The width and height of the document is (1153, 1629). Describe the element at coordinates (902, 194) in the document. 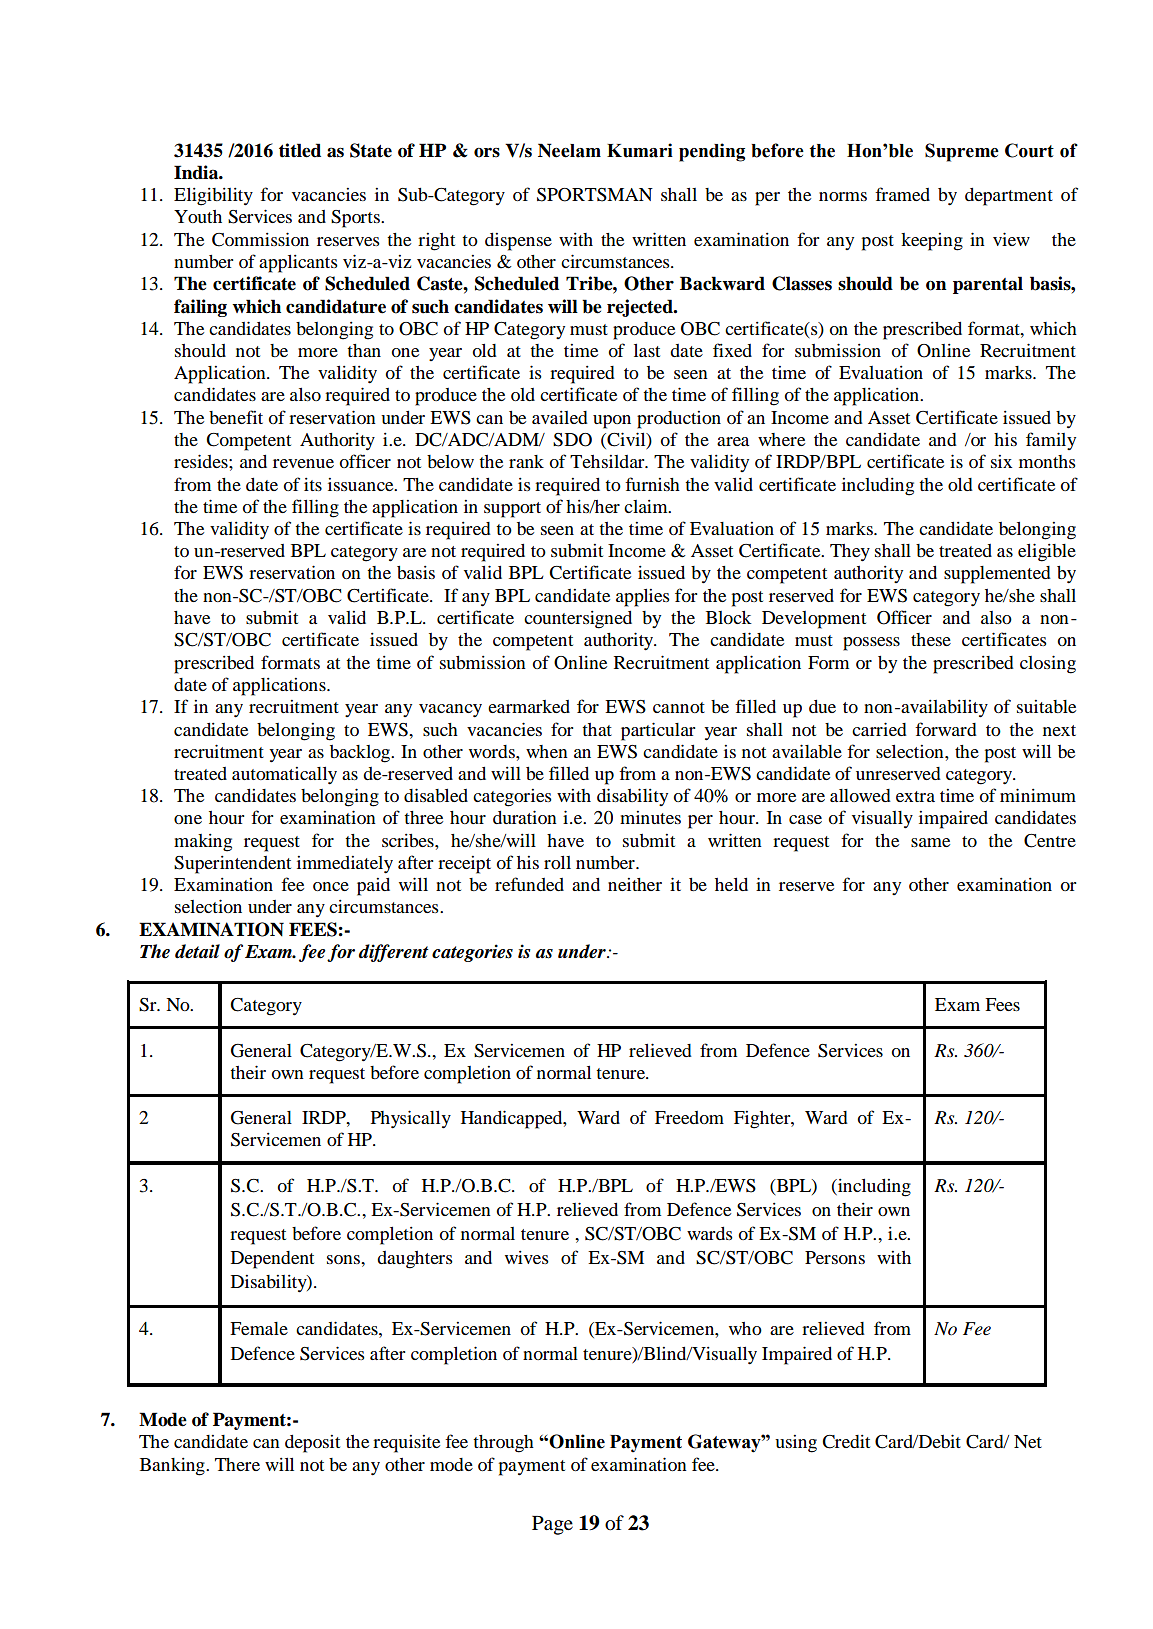

I see `framed` at that location.
